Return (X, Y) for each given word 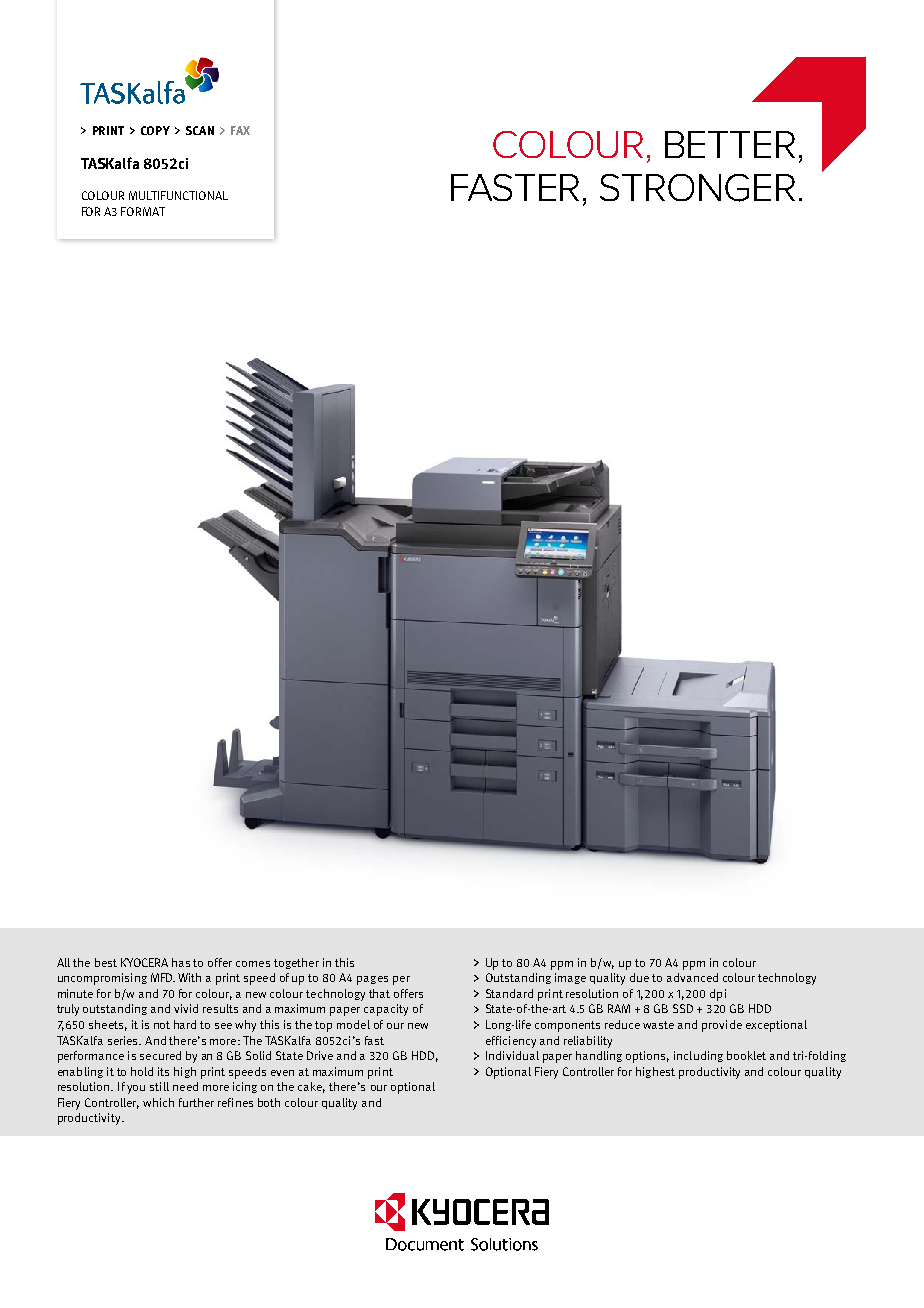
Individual (512, 1055)
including (698, 1056)
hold (142, 1071)
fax (240, 130)
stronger (697, 188)
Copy (155, 130)
